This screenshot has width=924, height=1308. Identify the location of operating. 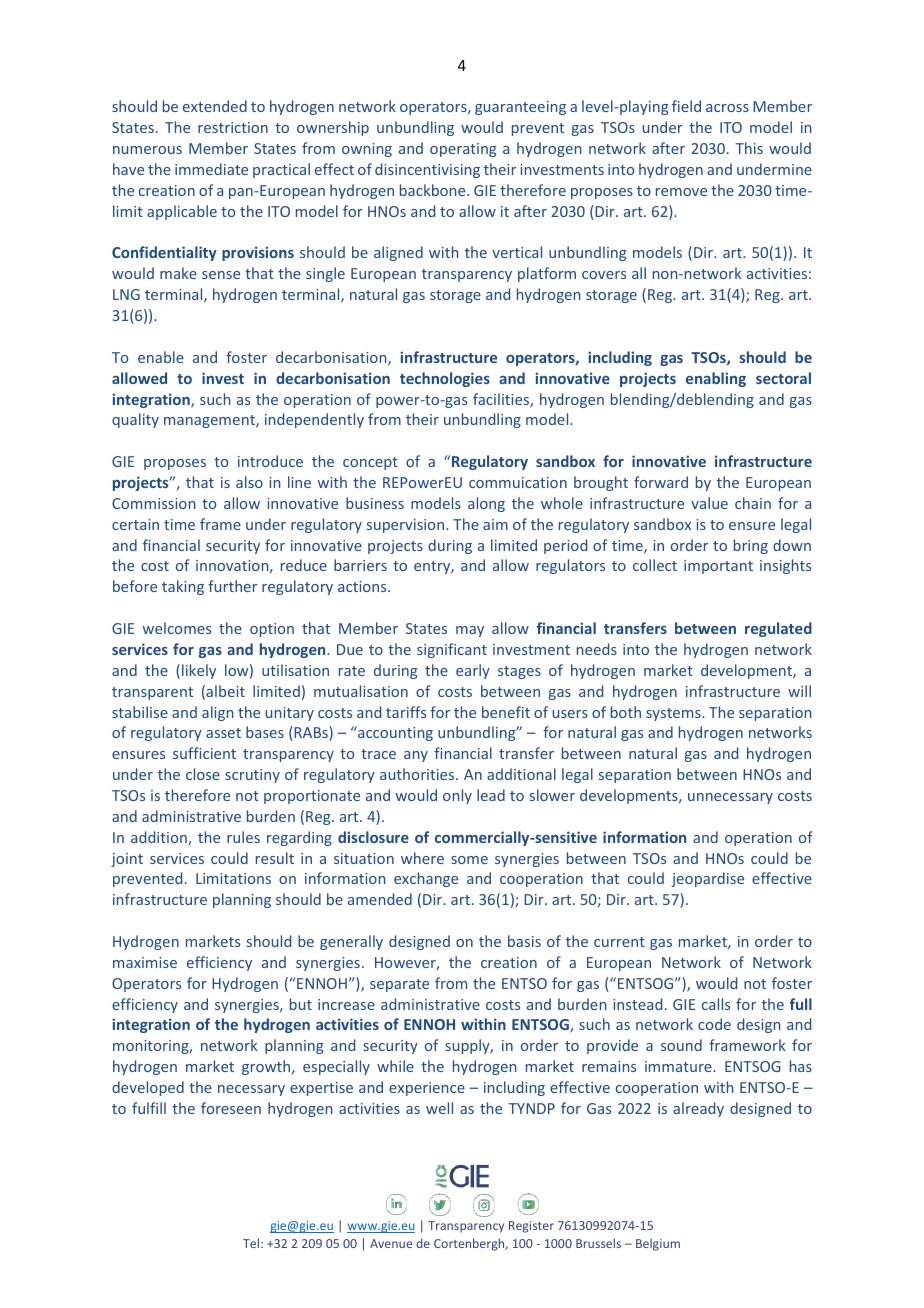
(463, 150).
